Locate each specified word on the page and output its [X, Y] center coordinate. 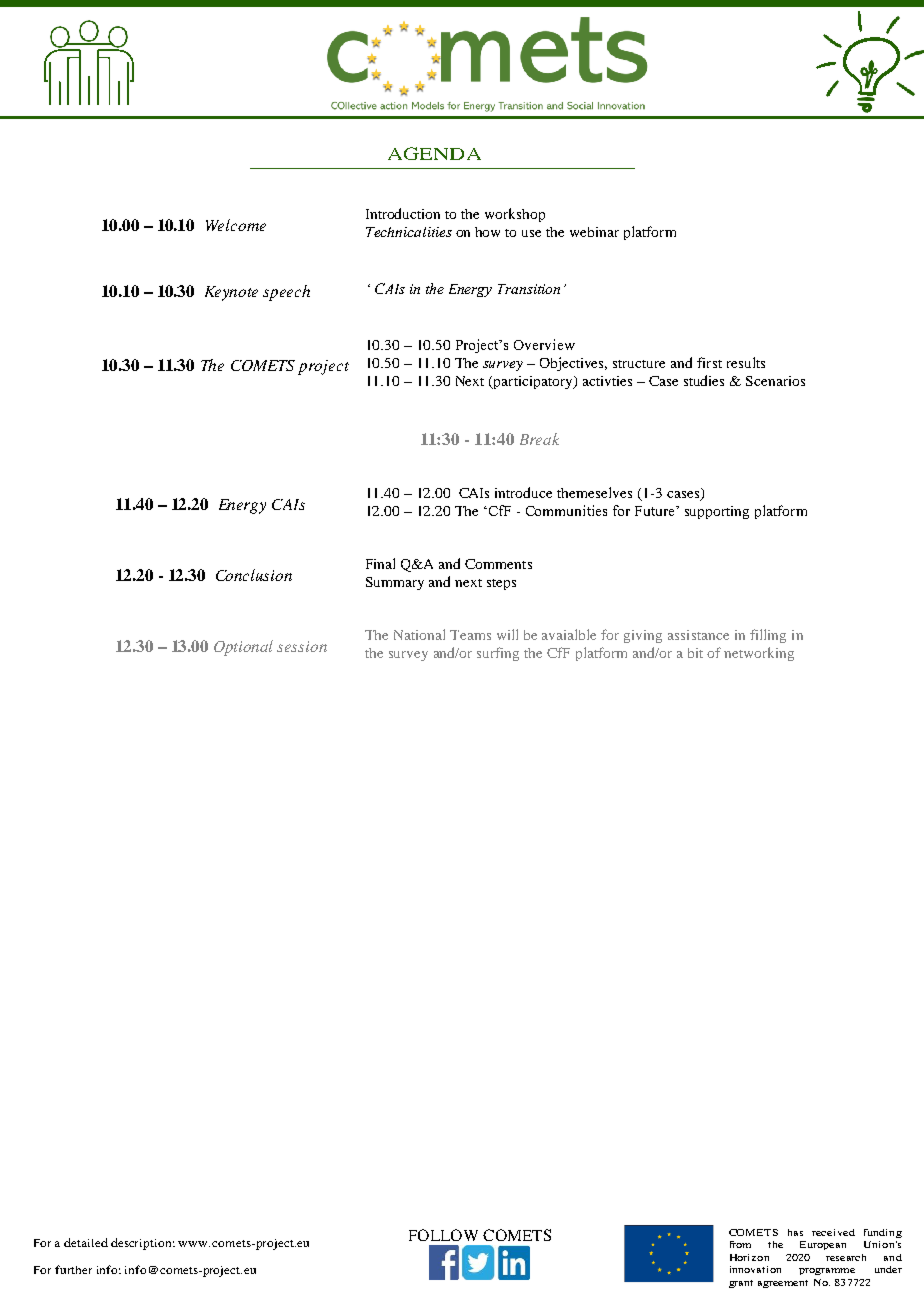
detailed [86, 1242]
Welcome [236, 225]
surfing [498, 654]
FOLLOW [443, 1235]
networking [759, 654]
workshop [515, 215]
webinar [594, 232]
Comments [498, 564]
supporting [717, 512]
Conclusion [254, 575]
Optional [243, 648]
